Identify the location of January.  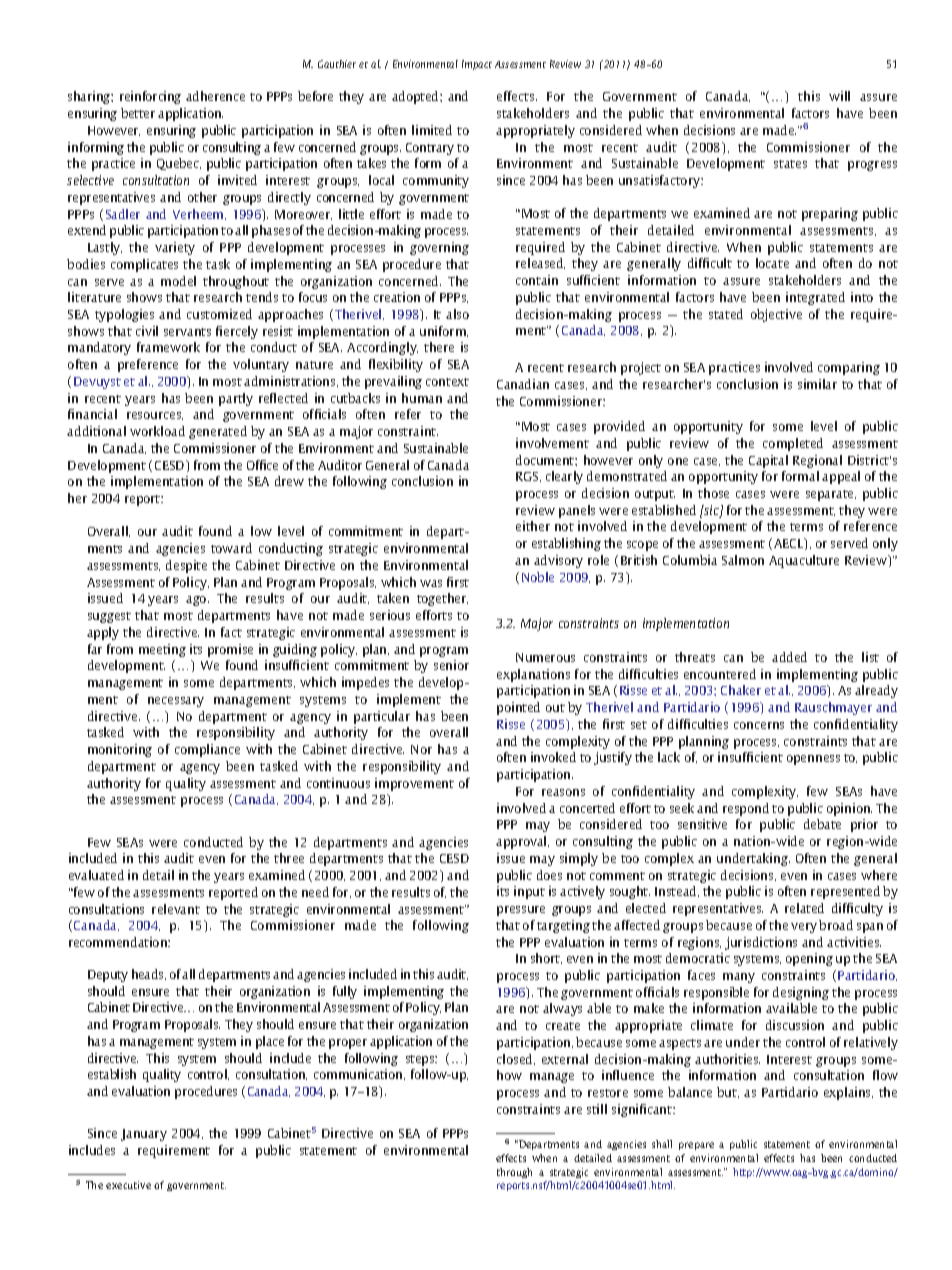
(144, 1135).
